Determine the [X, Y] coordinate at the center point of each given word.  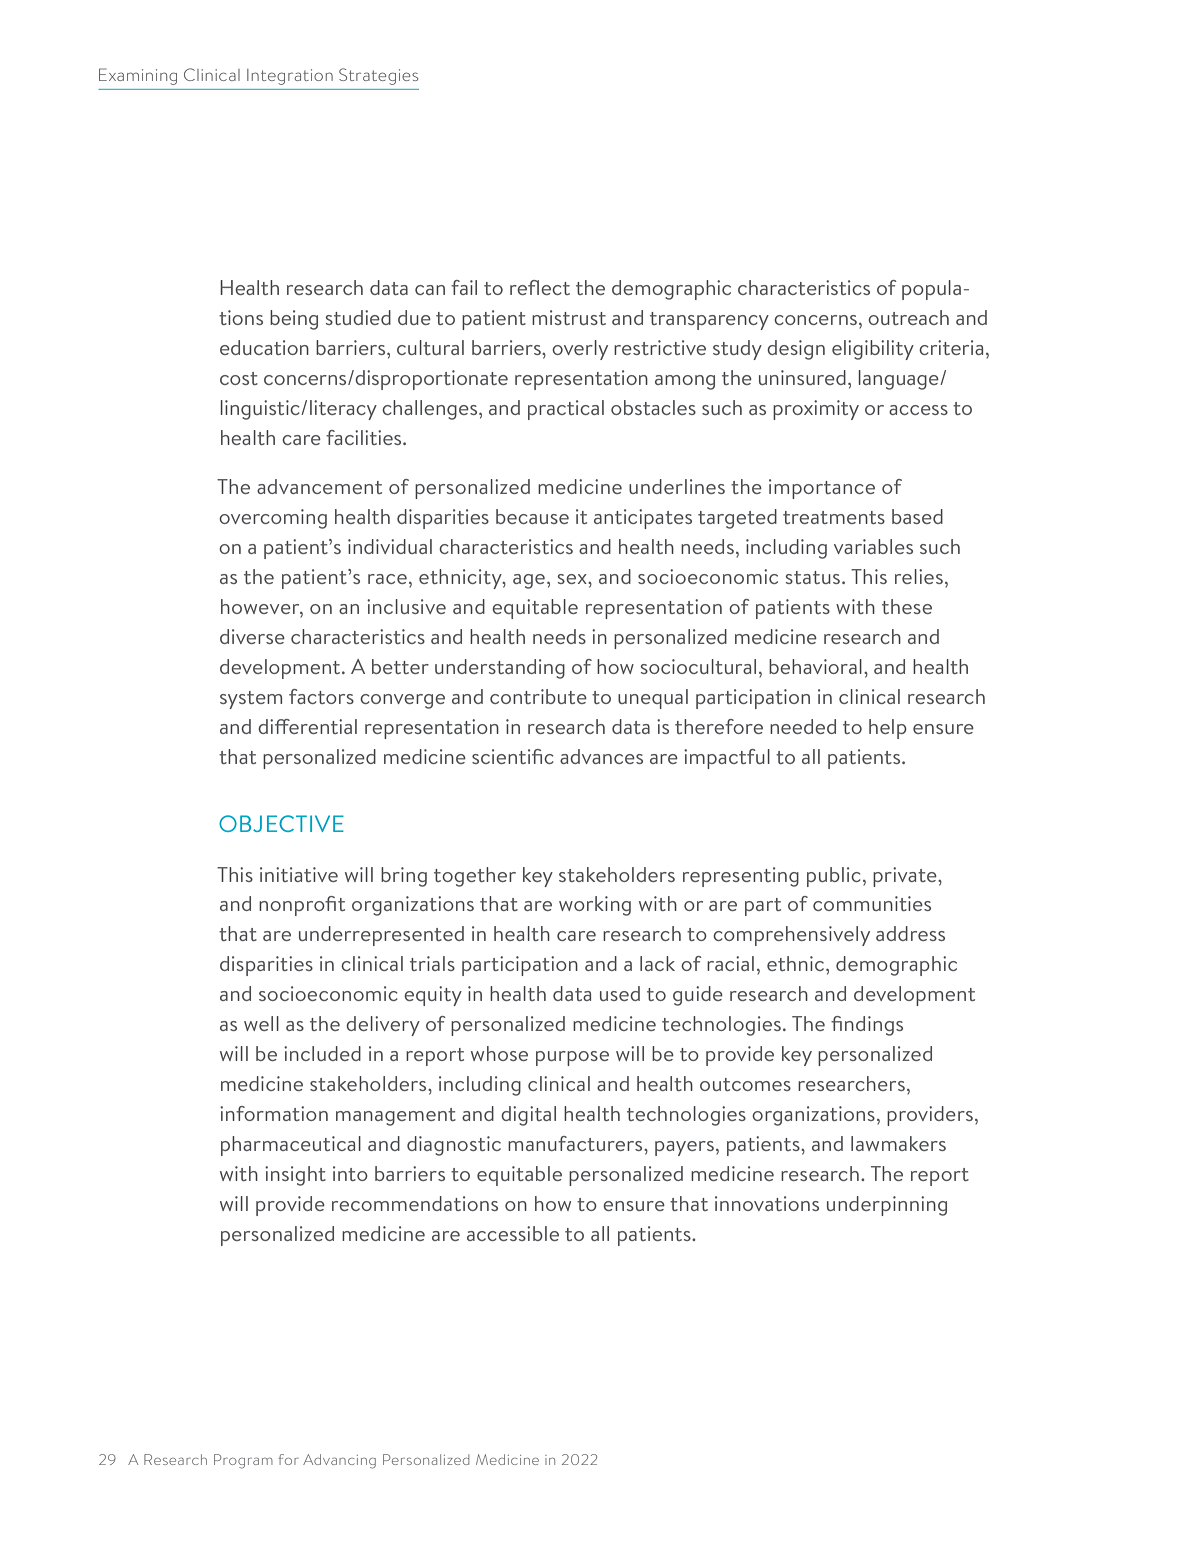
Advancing [339, 1461]
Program [243, 1461]
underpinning [887, 1206]
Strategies [378, 76]
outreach [908, 317]
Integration [290, 77]
